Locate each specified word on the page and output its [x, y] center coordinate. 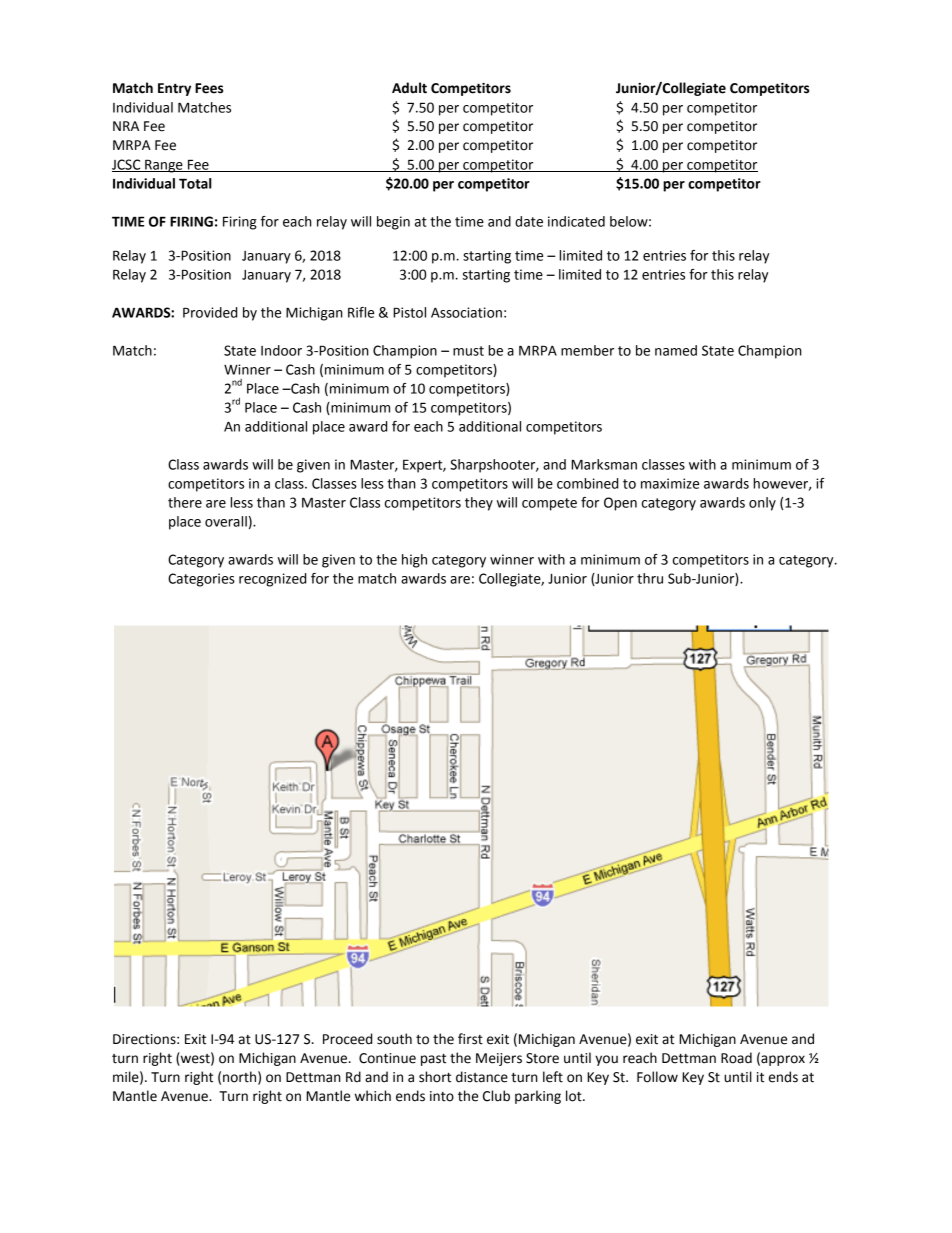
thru [650, 578]
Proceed [347, 1039]
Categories [201, 580]
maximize [670, 483]
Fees [209, 88]
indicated [576, 221]
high [414, 561]
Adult [409, 88]
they [479, 504]
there [185, 502]
